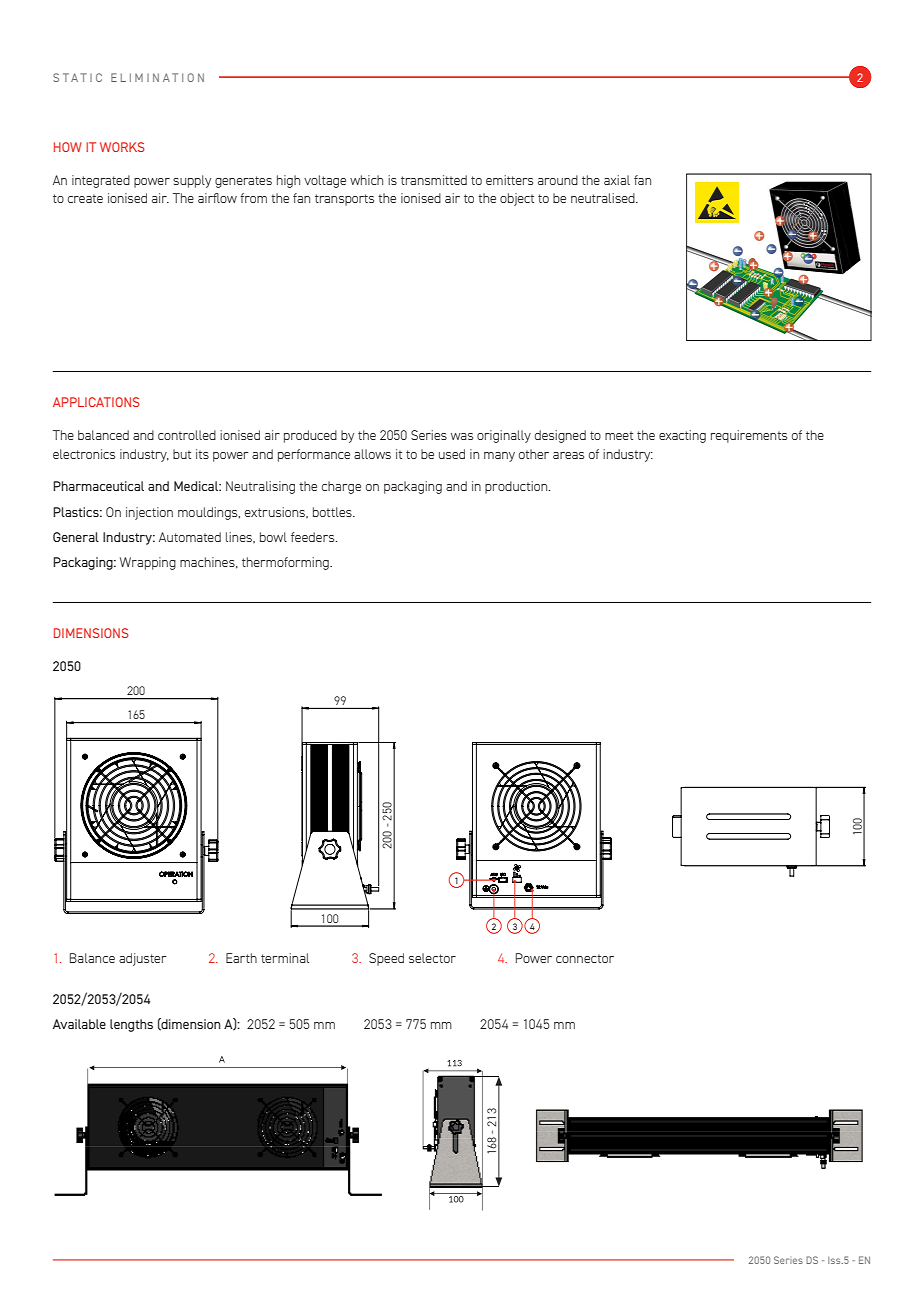 This screenshot has height=1308, width=924. I want to click on selector, so click(432, 958).
